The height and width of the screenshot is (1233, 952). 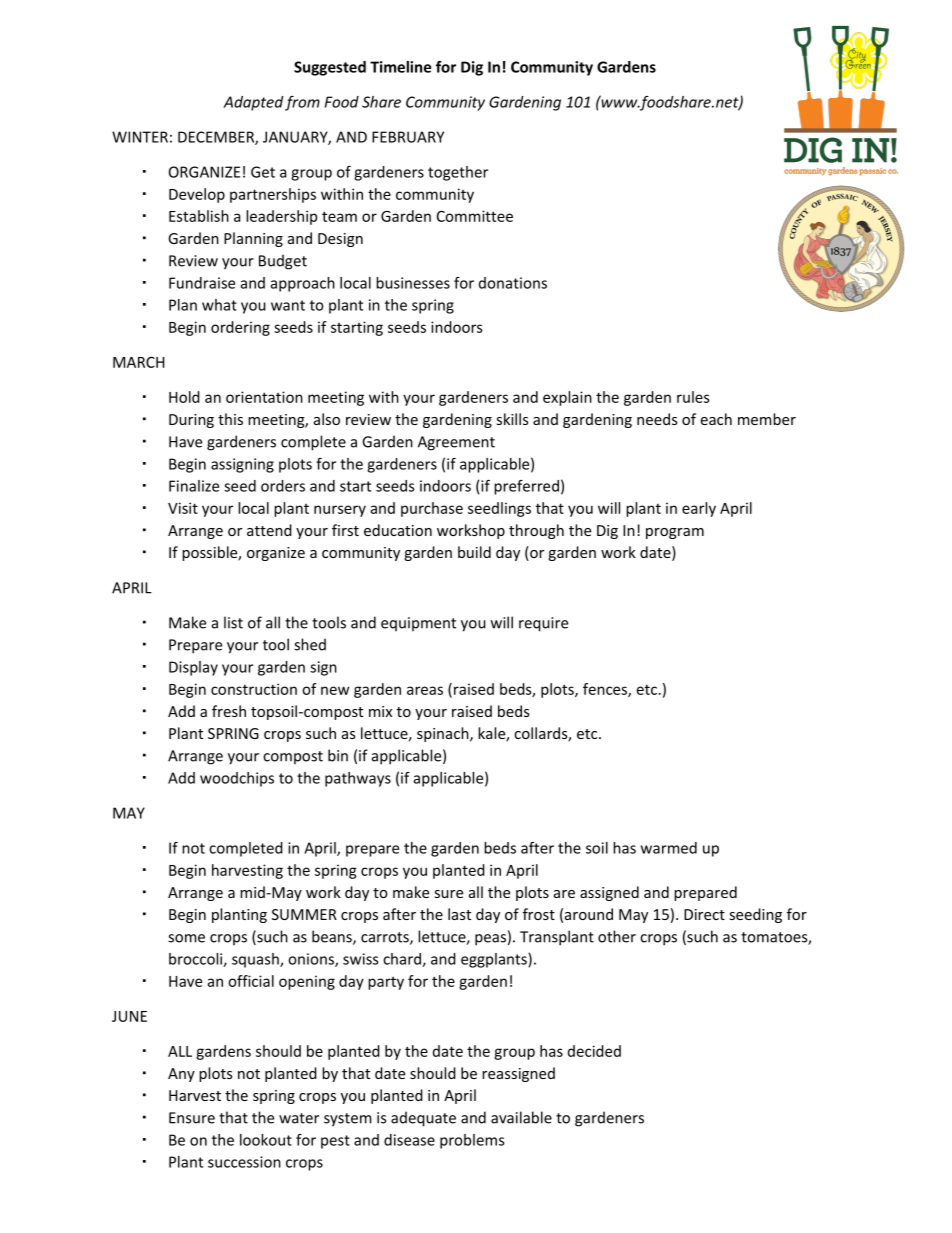 What do you see at coordinates (191, 421) in the screenshot?
I see `During` at bounding box center [191, 421].
